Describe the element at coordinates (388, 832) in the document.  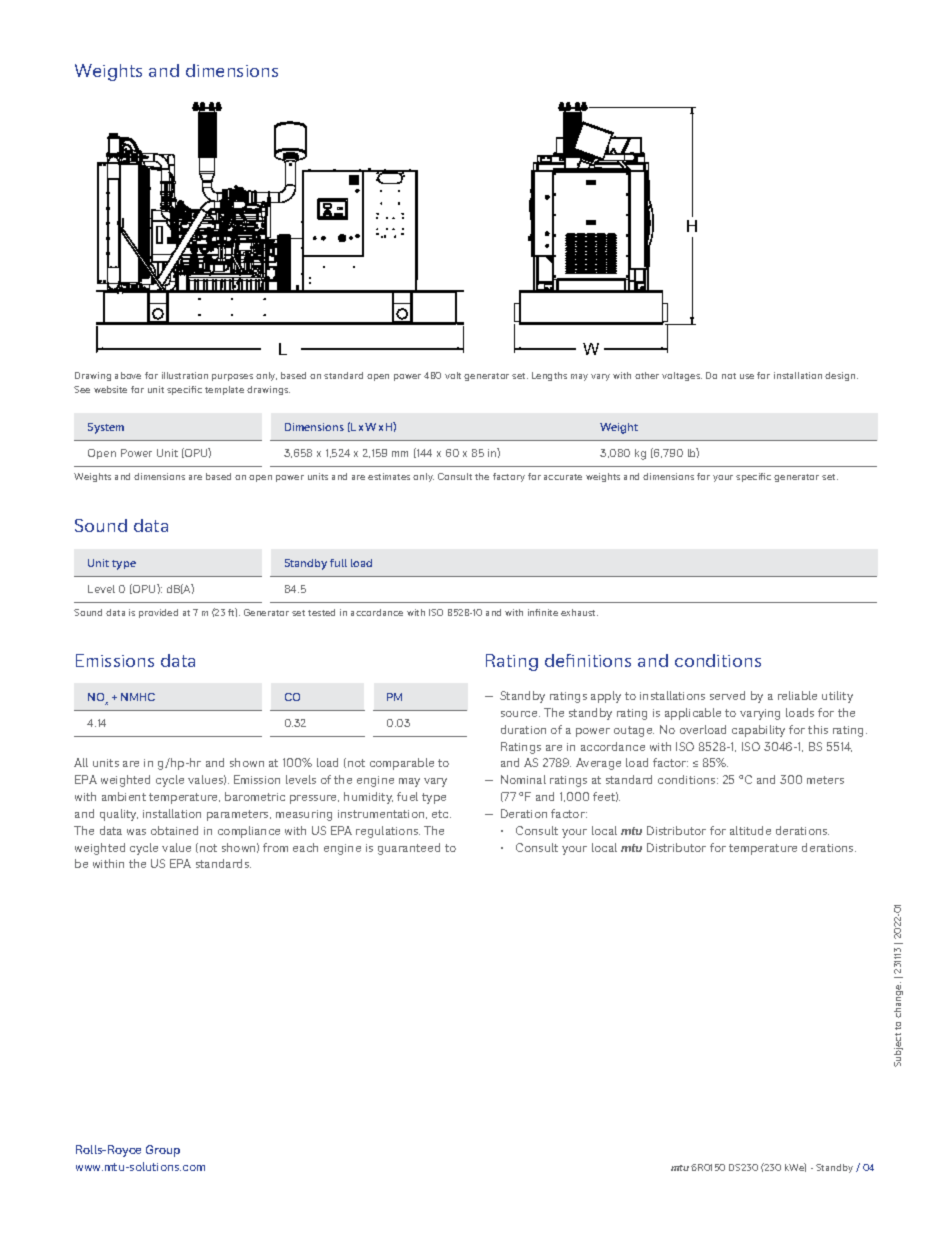
I see `regulations` at that location.
